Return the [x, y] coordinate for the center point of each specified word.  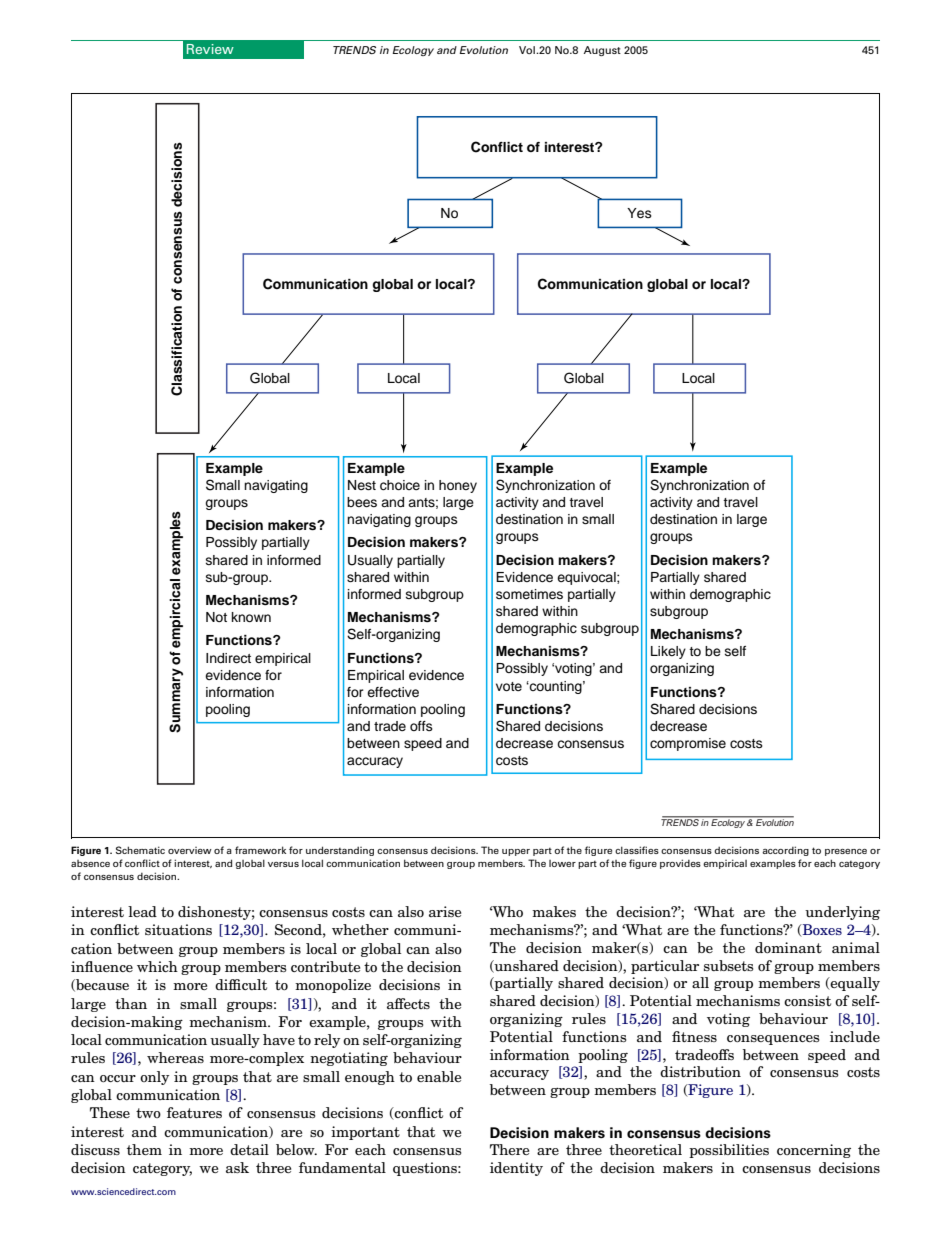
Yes [639, 213]
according [785, 851]
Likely [668, 652]
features [194, 1112]
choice [400, 485]
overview [190, 850]
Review [210, 49]
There [509, 1149]
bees [362, 502]
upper [516, 852]
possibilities [729, 1151]
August [602, 51]
